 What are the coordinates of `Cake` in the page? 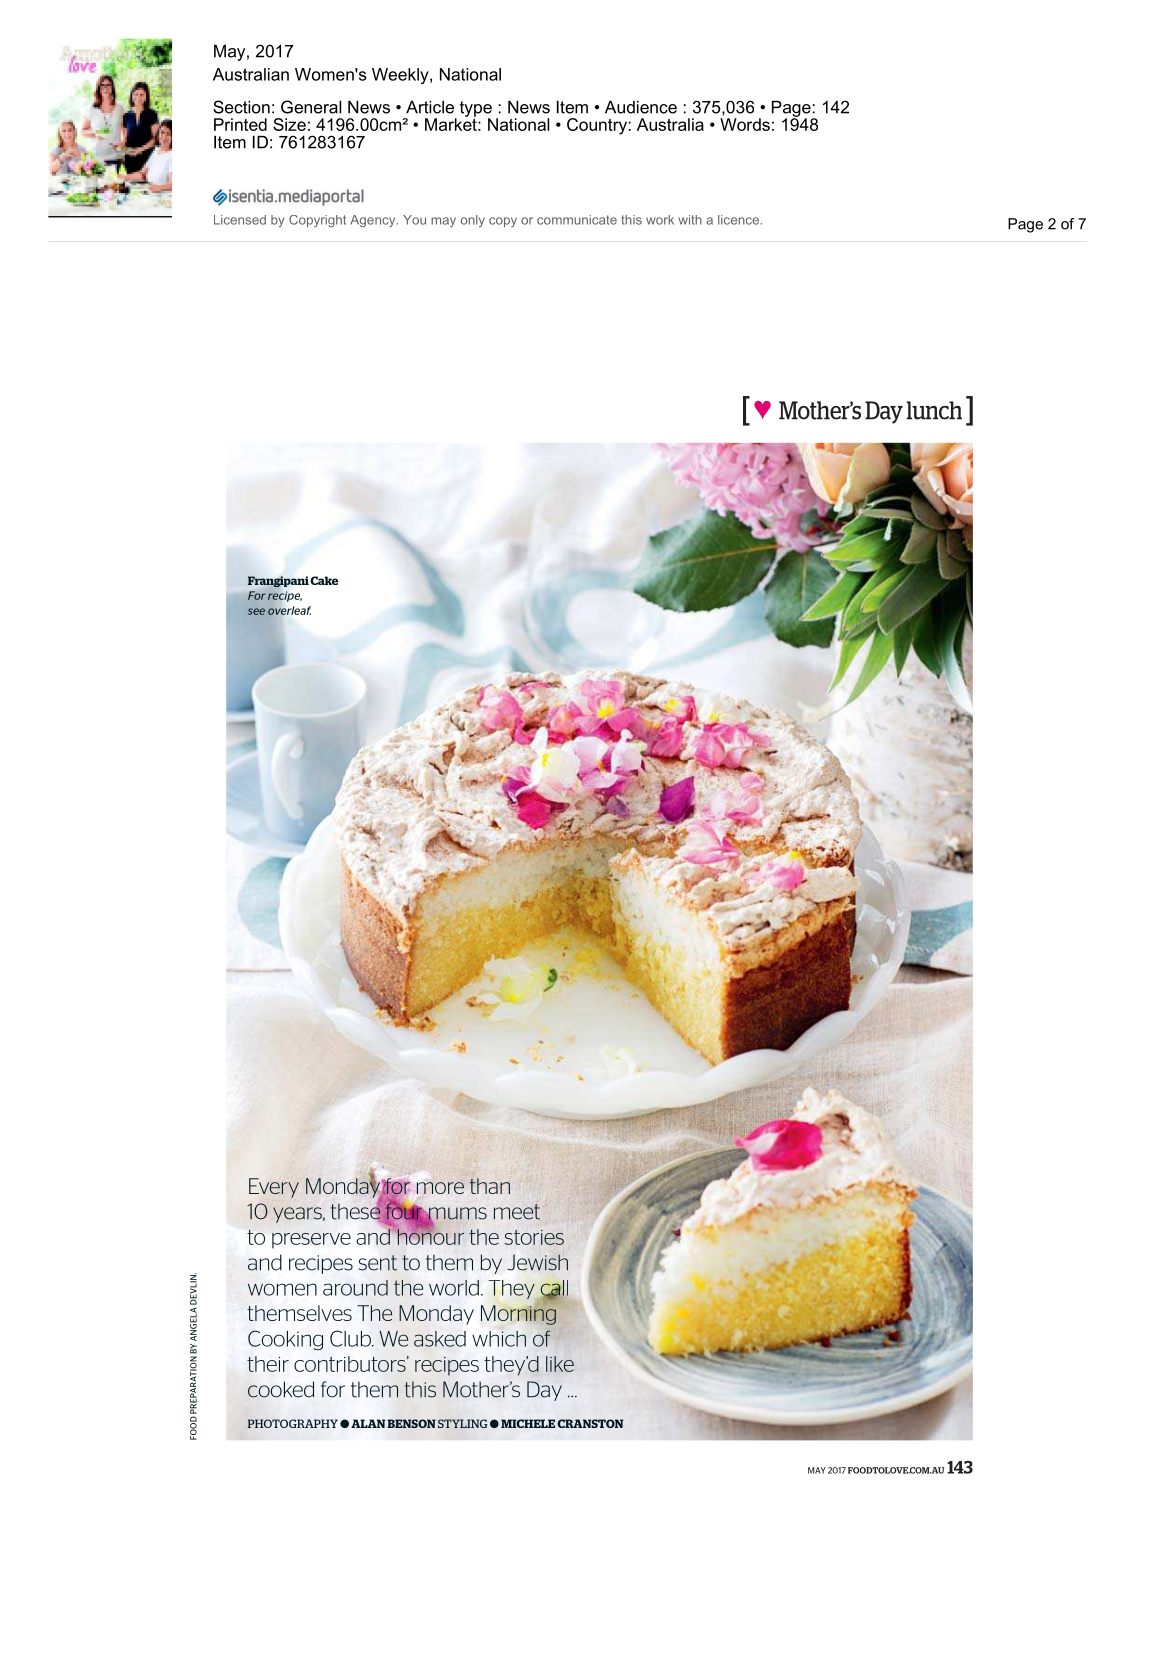 It's located at (324, 580).
